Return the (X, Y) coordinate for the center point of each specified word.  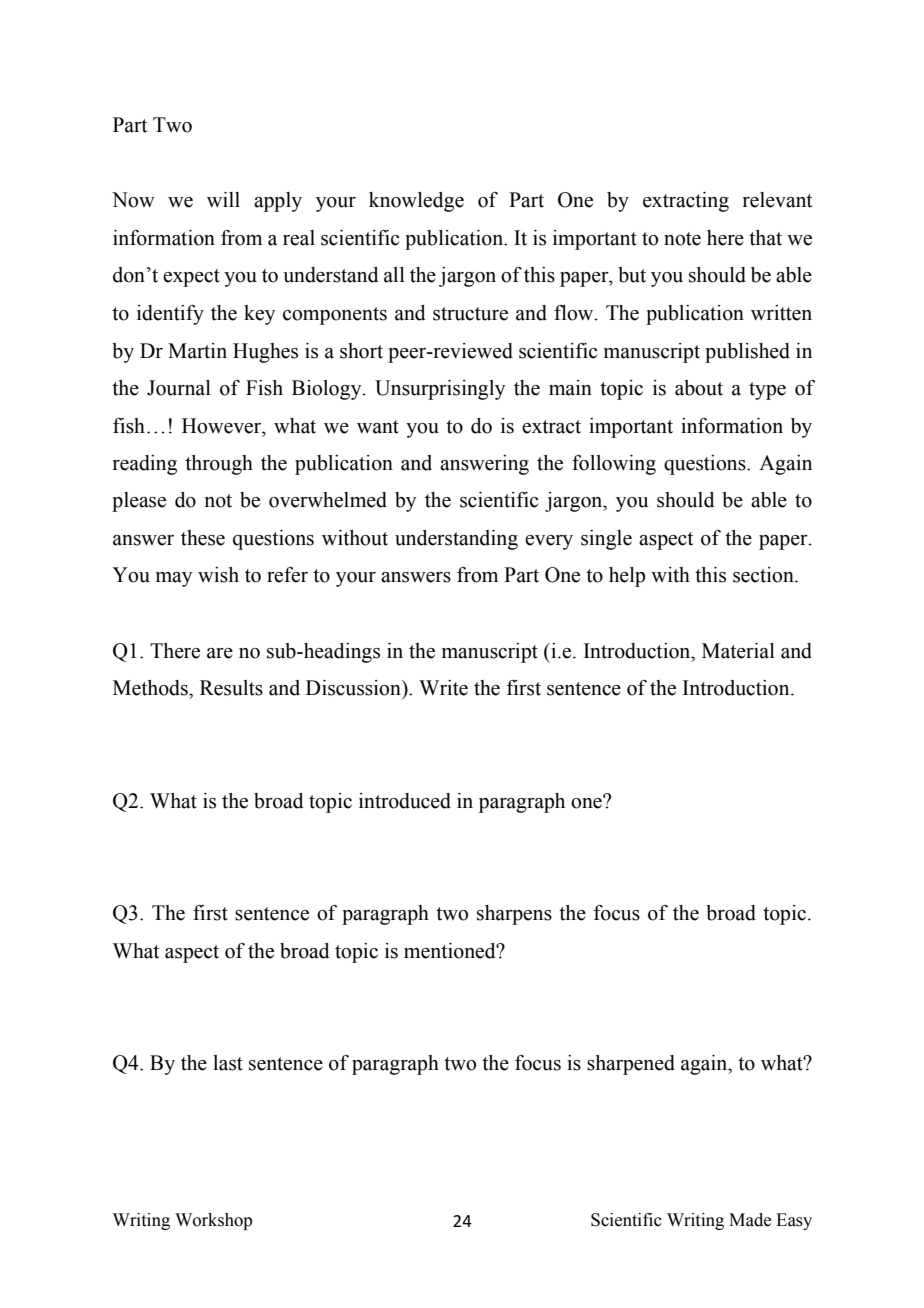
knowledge (416, 202)
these (203, 538)
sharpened (631, 1065)
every (549, 542)
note (682, 239)
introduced (405, 801)
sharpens (514, 915)
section (764, 575)
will (223, 199)
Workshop (213, 1221)
